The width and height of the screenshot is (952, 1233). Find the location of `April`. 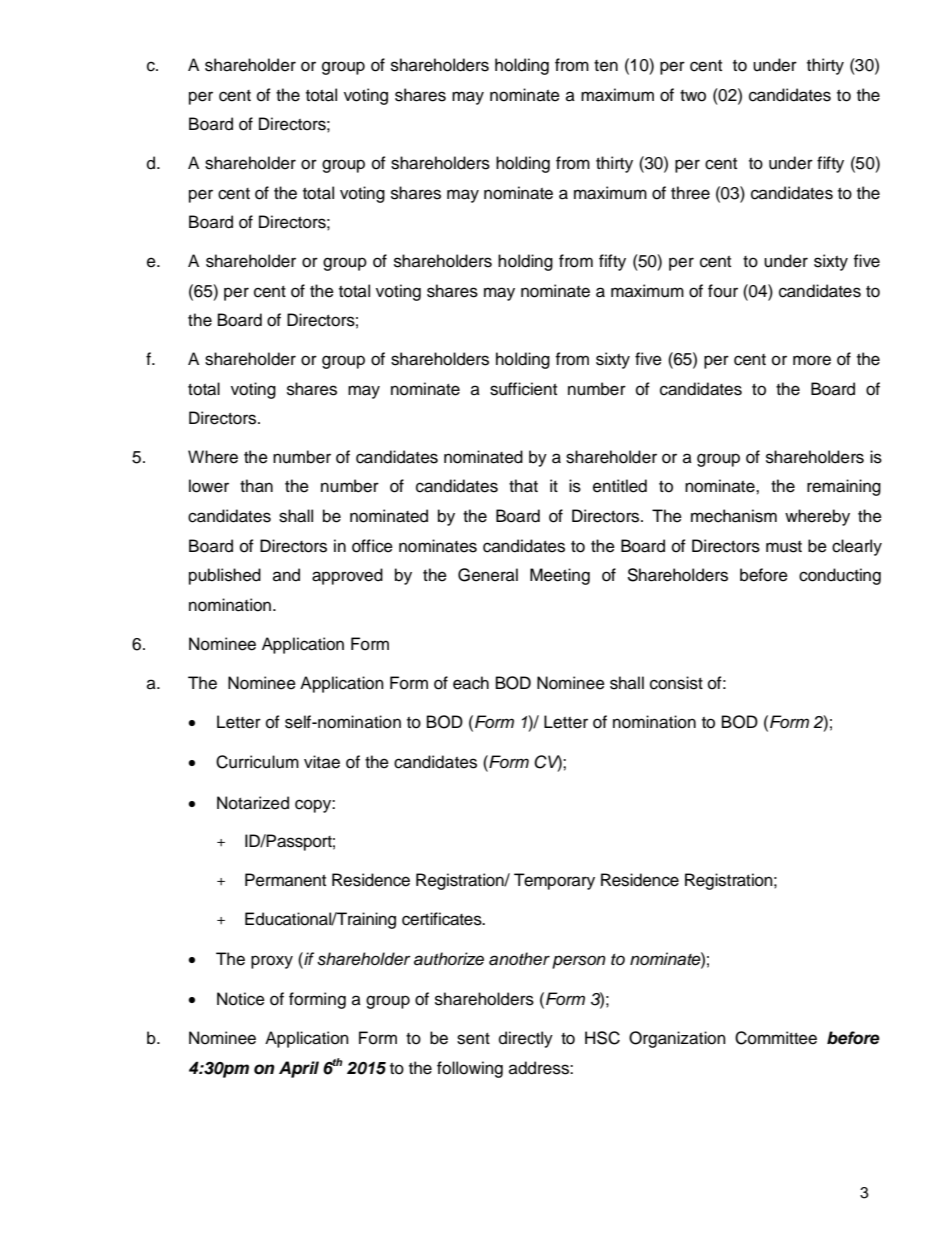

April is located at coordinates (299, 1069).
